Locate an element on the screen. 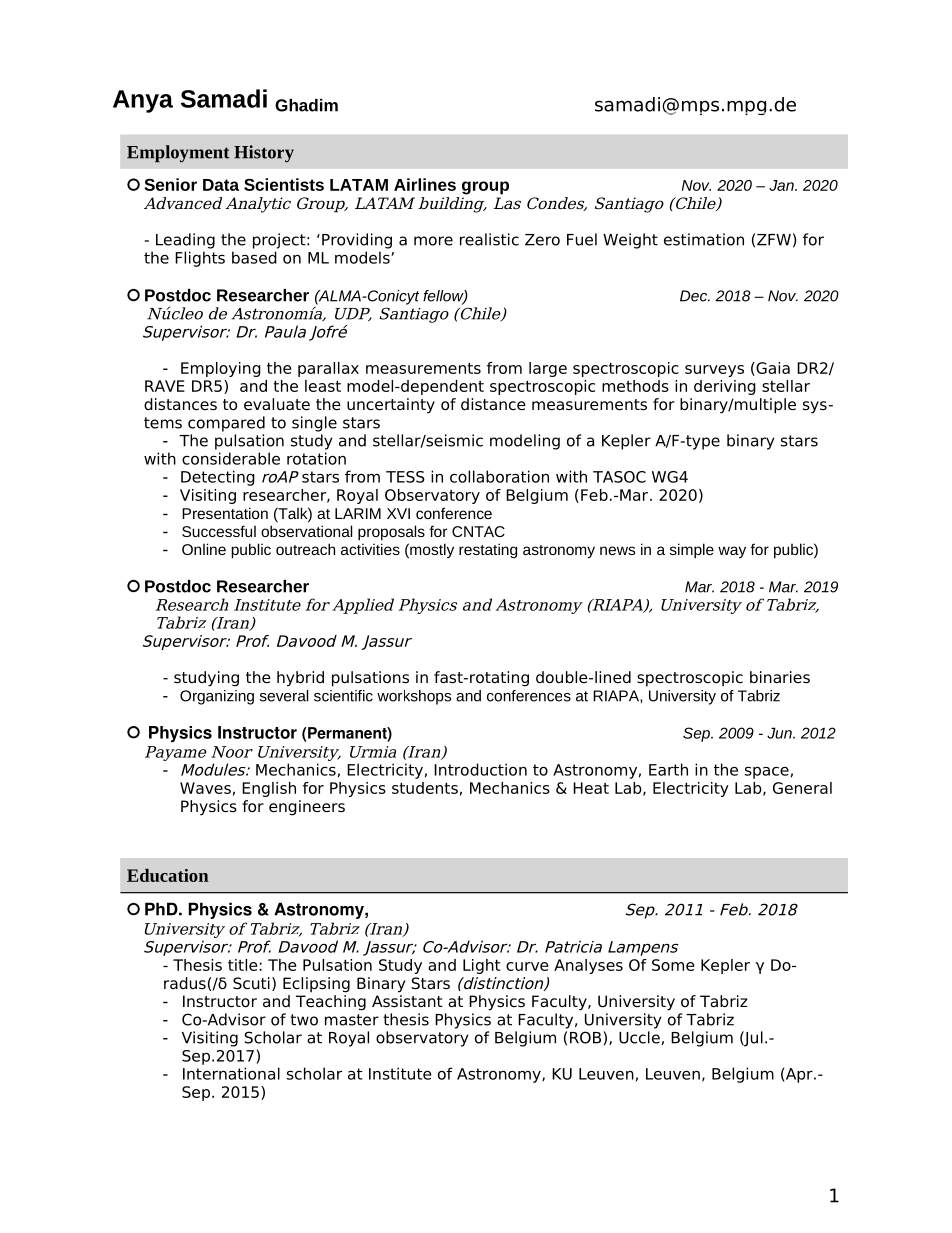 The width and height of the screenshot is (952, 1233). Airlines is located at coordinates (425, 184).
